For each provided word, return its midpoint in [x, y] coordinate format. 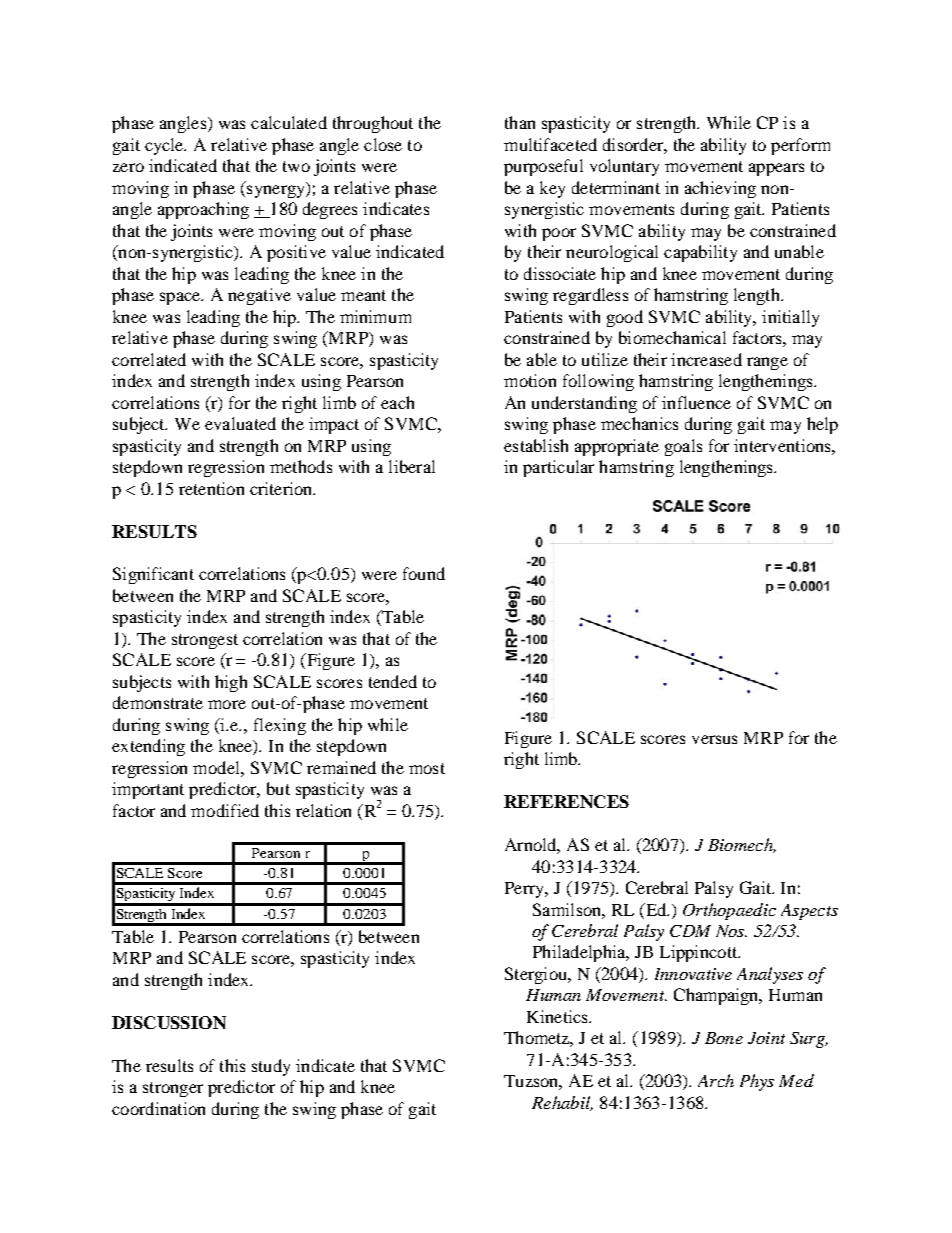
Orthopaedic [729, 911]
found [424, 573]
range [767, 363]
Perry [525, 890]
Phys [757, 1082]
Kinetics [558, 1016]
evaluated [240, 423]
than [520, 122]
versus [714, 739]
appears [776, 169]
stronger [173, 1089]
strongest [205, 641]
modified [225, 810]
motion [530, 380]
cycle [165, 146]
